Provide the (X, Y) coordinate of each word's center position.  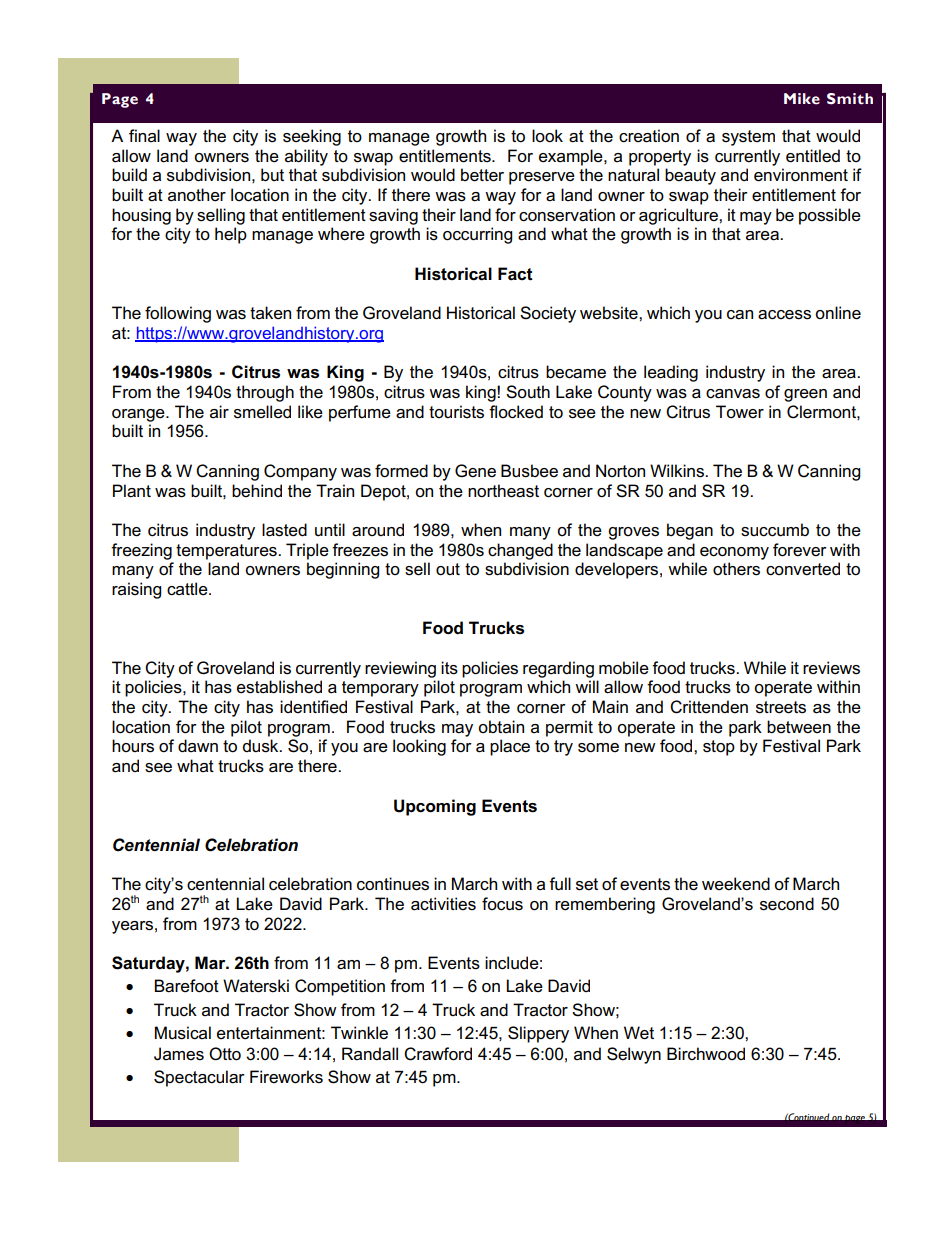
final (144, 135)
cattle (188, 589)
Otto (225, 1054)
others (736, 569)
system (748, 138)
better (482, 175)
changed (520, 551)
